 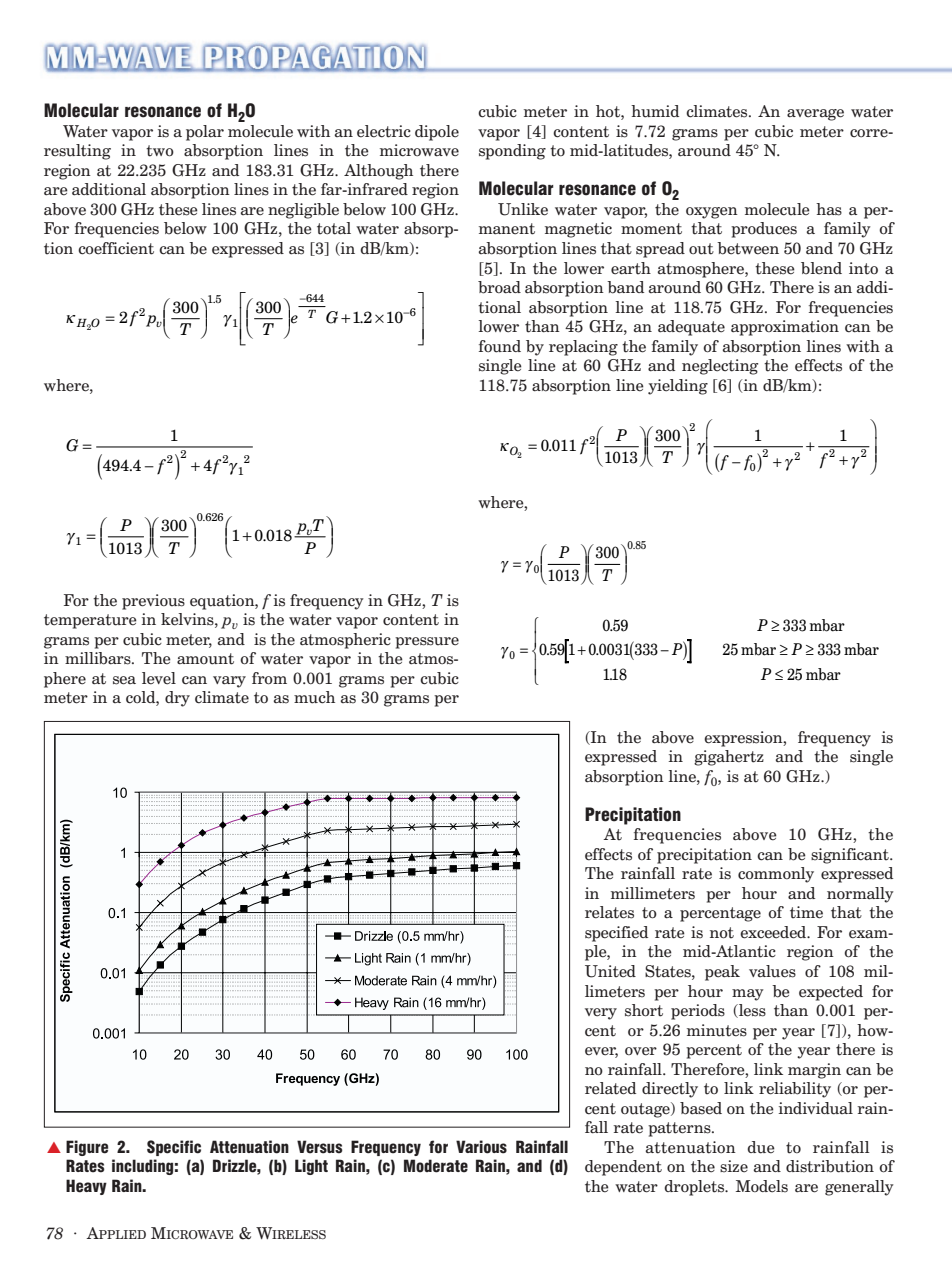 I want to click on two, so click(x=160, y=151).
